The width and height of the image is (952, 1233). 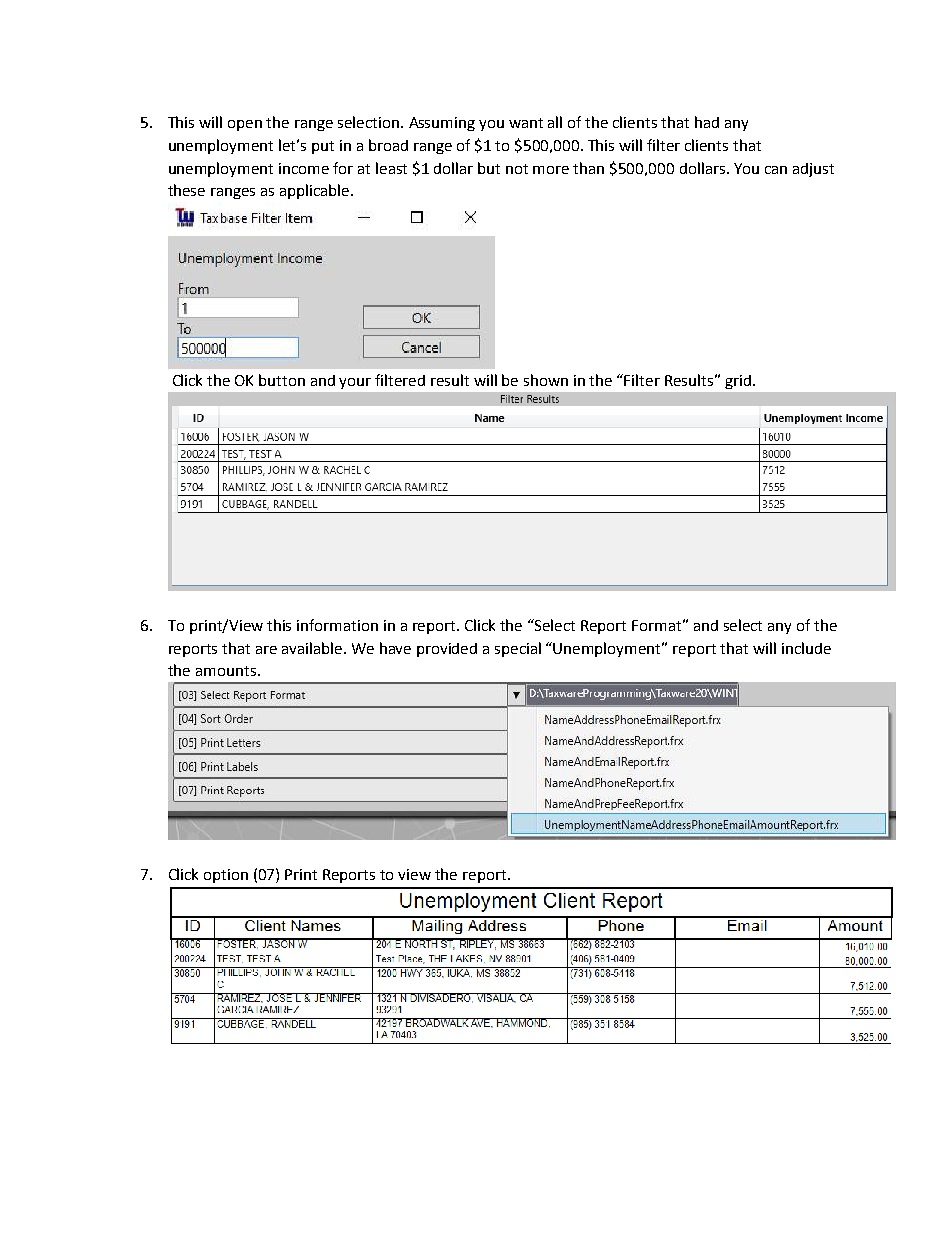 I want to click on had, so click(x=707, y=122).
